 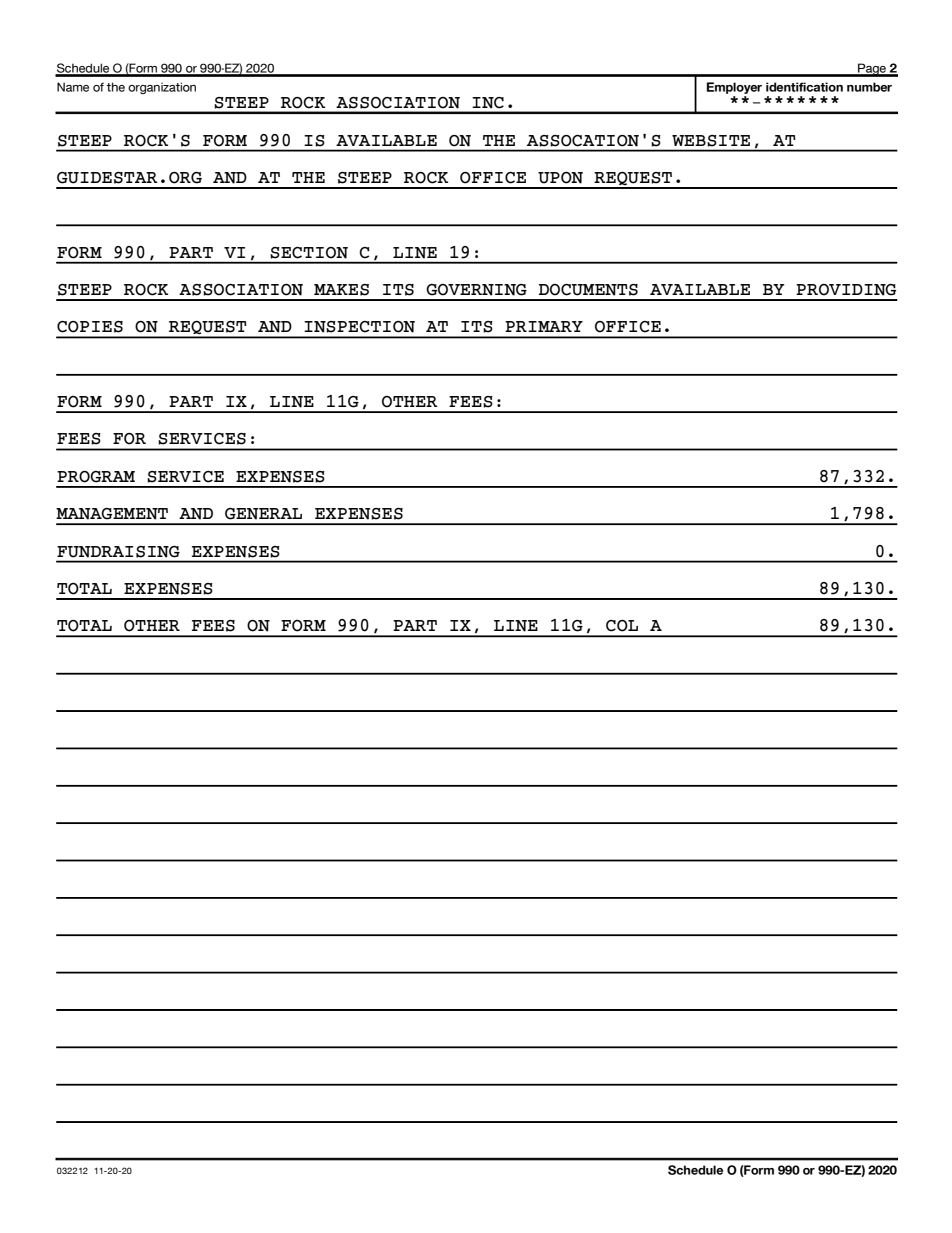 What do you see at coordinates (804, 87) in the page?
I see `identification` at bounding box center [804, 87].
